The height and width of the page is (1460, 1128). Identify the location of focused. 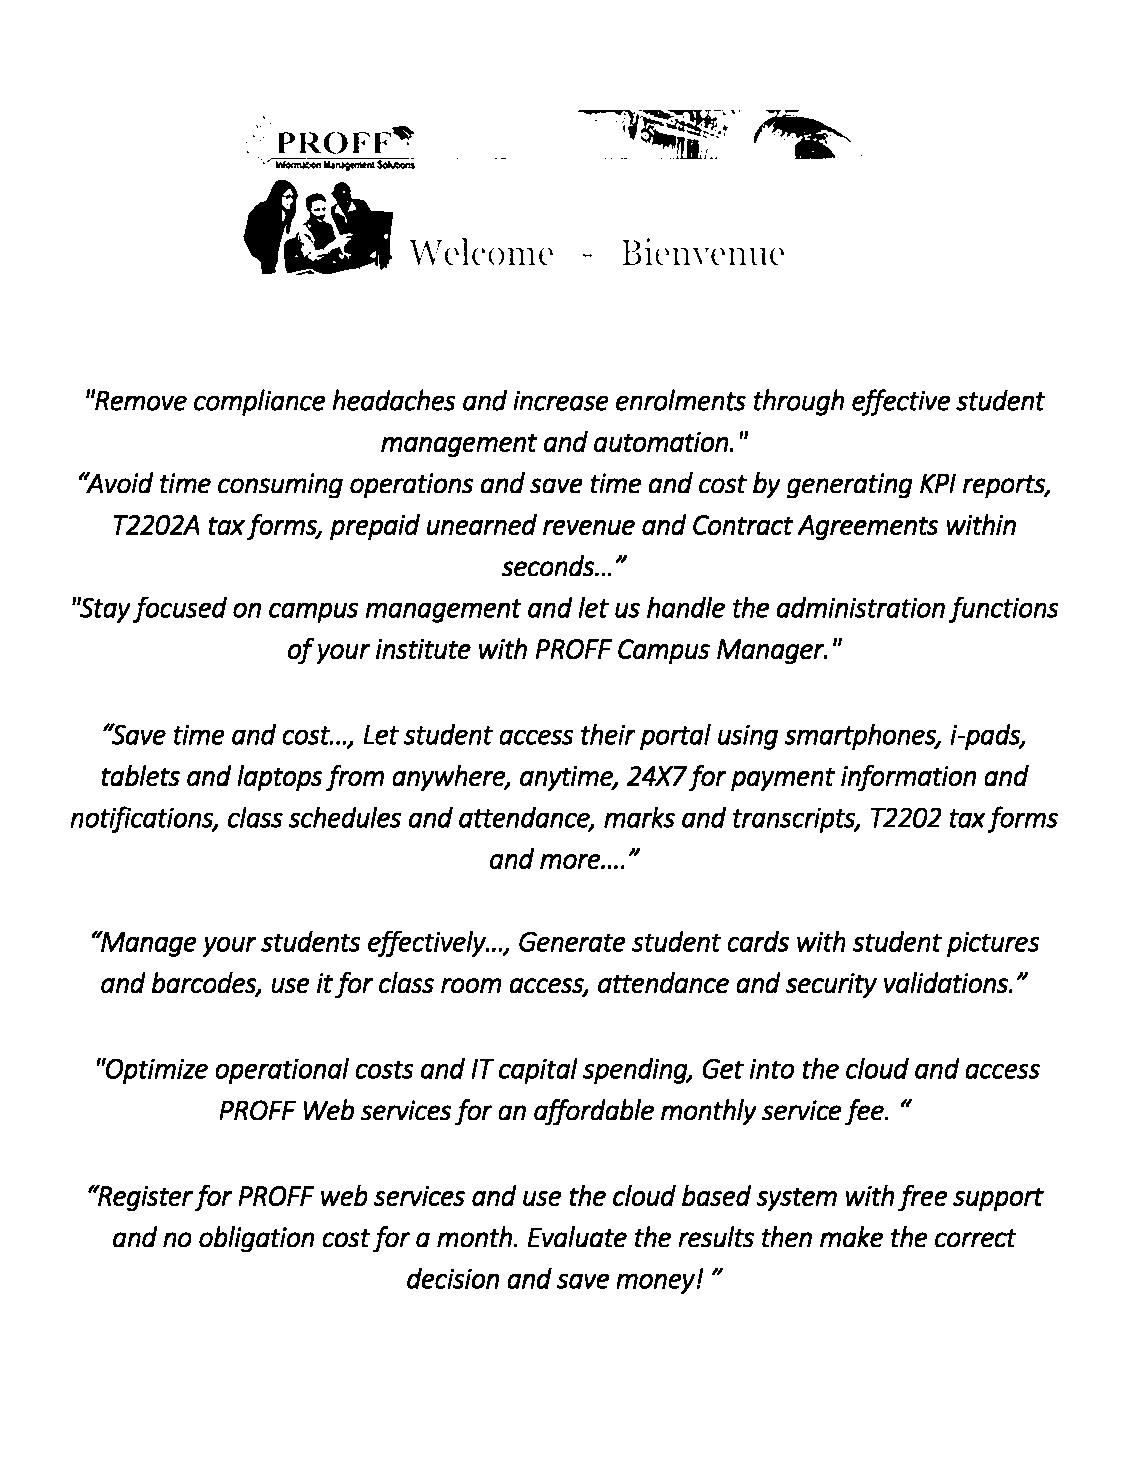
(180, 609).
